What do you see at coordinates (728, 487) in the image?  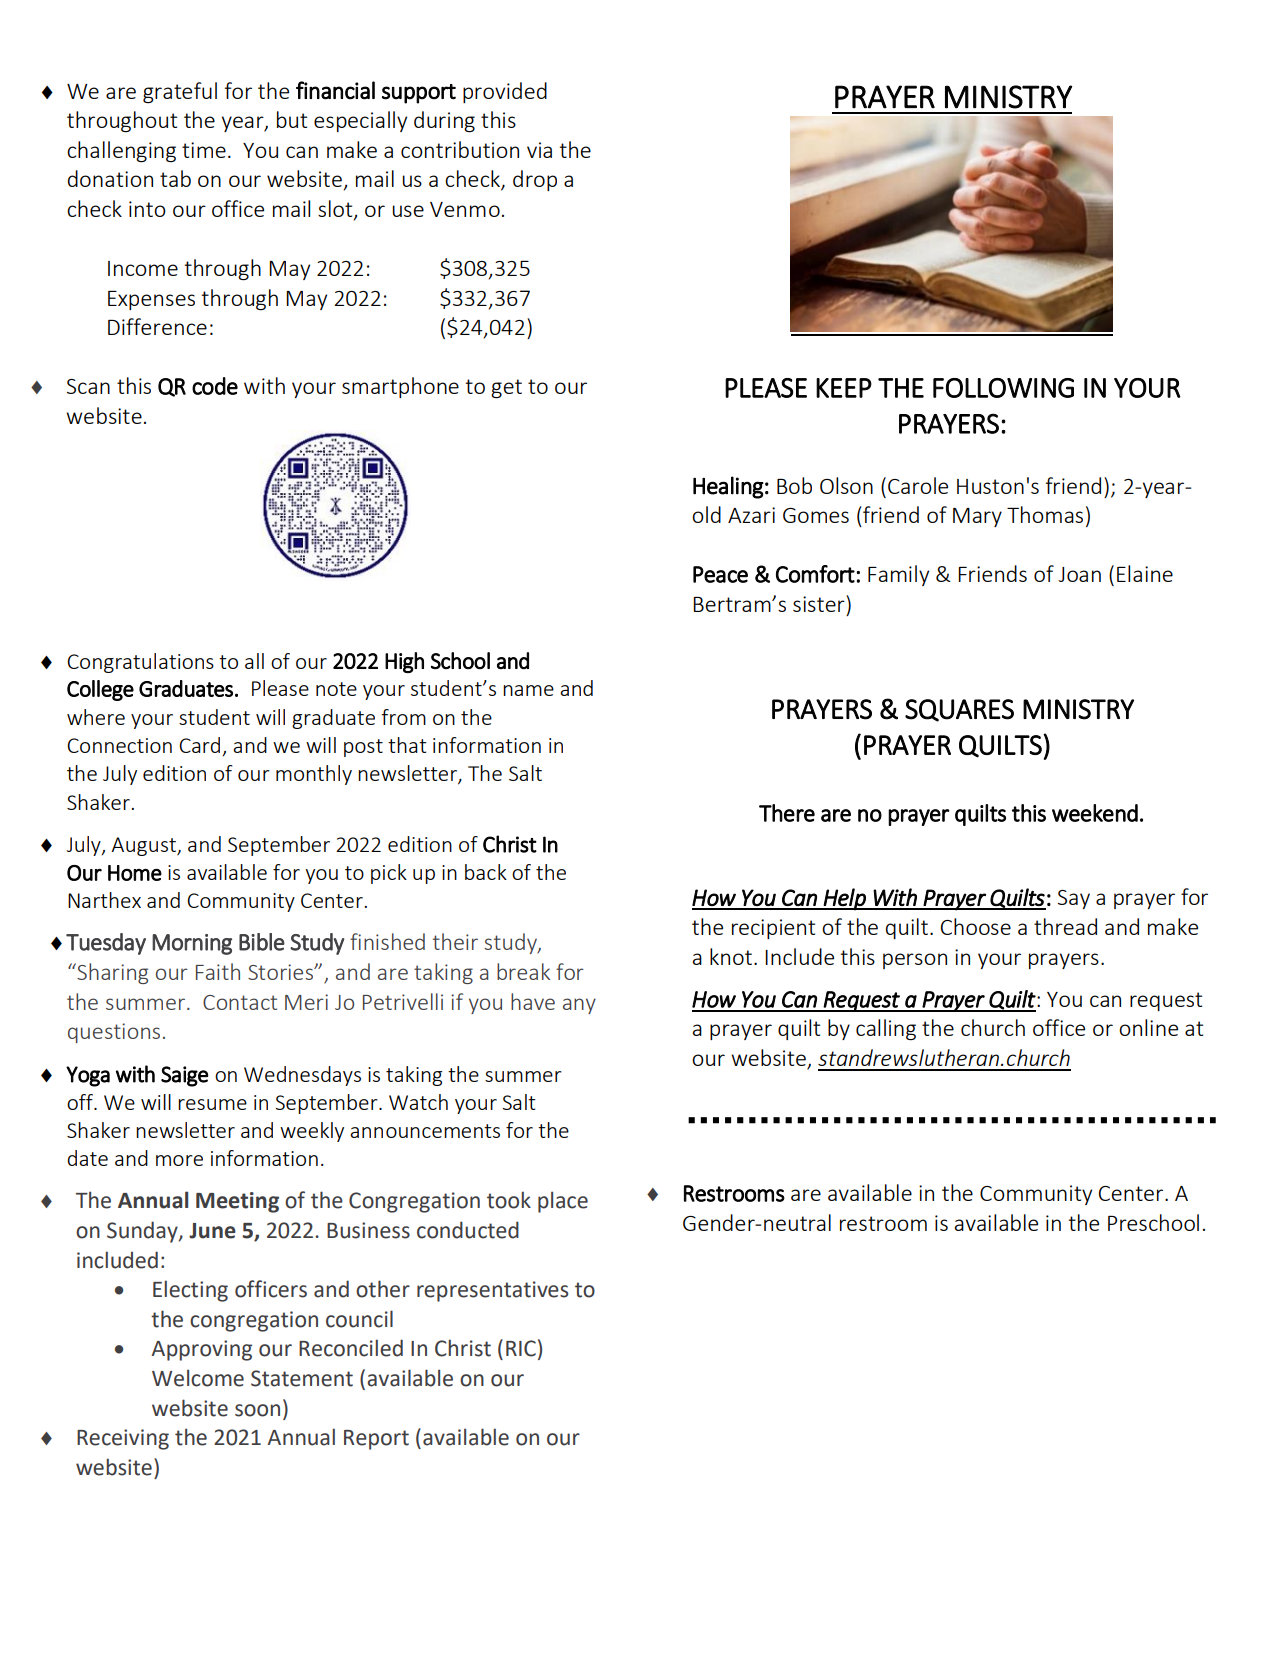 I see `Healing` at bounding box center [728, 487].
